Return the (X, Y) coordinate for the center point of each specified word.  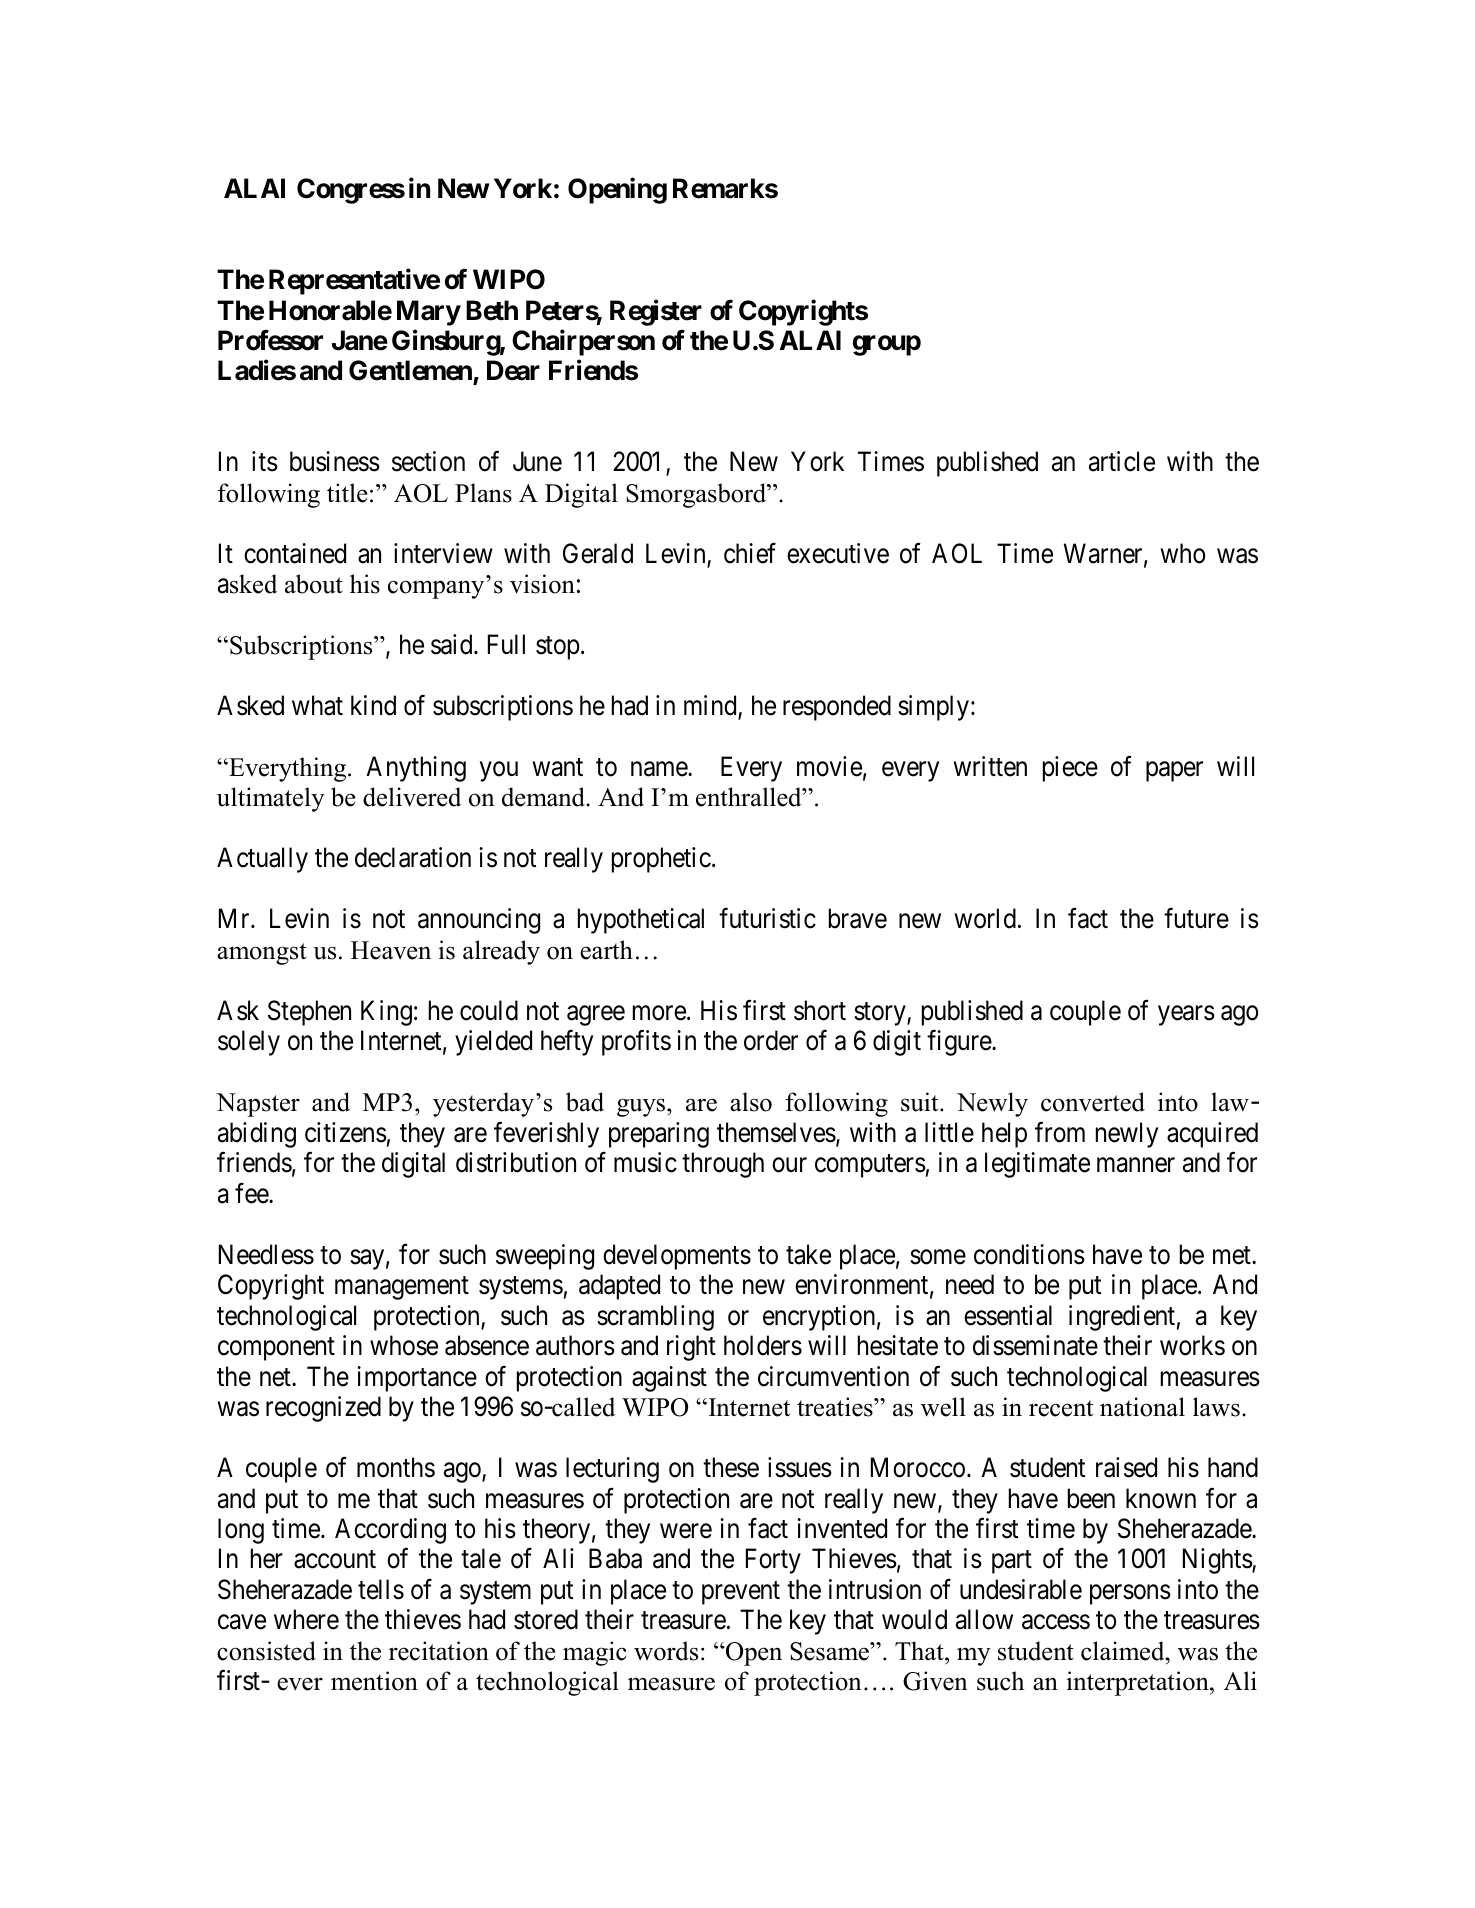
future (1196, 918)
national (1142, 1407)
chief (750, 553)
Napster (258, 1105)
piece (1070, 769)
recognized (323, 1409)
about (314, 584)
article (1122, 461)
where (306, 1619)
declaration (413, 857)
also (751, 1102)
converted (1093, 1102)
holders (763, 1345)
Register (656, 312)
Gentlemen (411, 372)
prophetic (661, 860)
